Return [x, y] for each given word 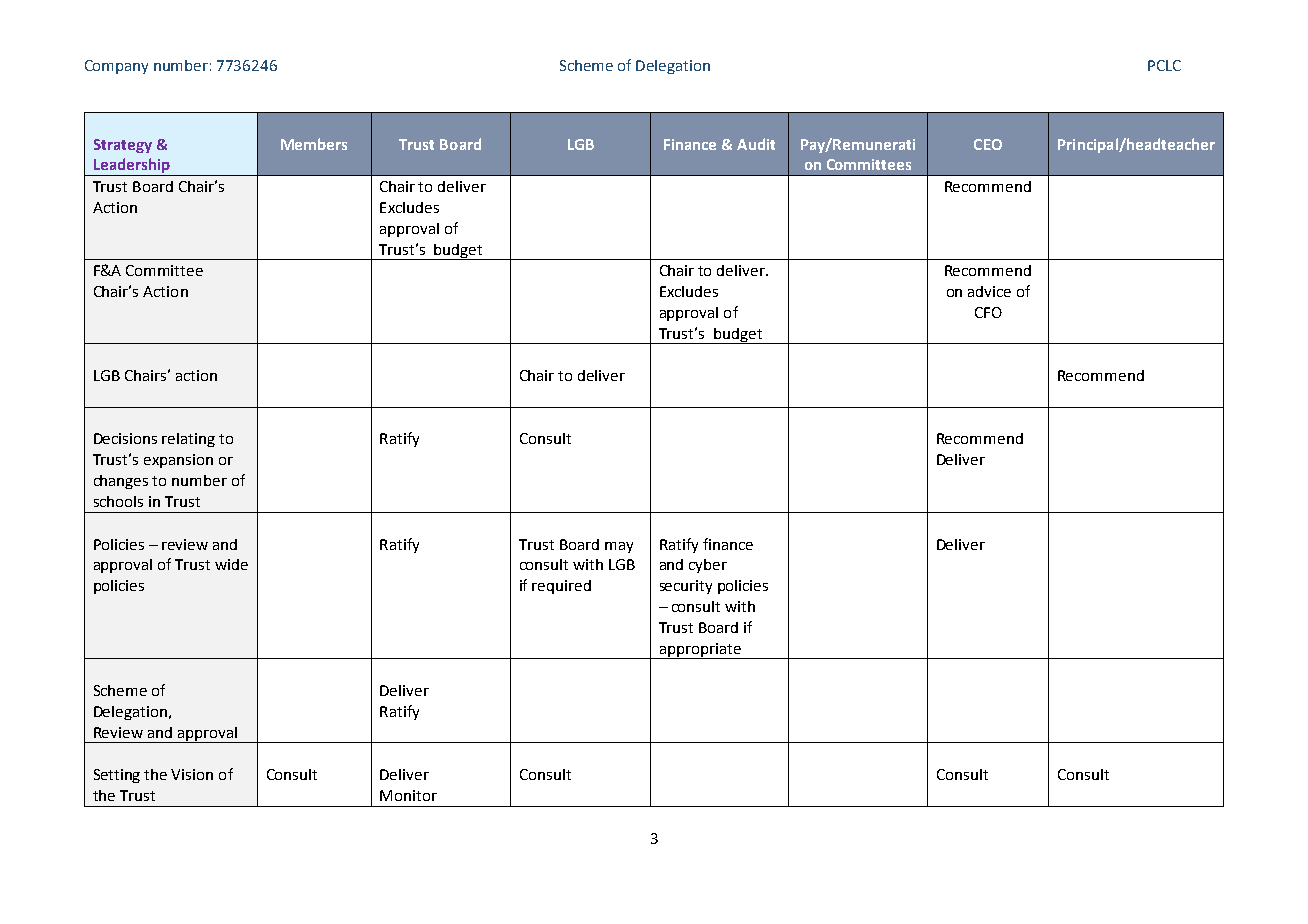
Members [314, 144]
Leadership [131, 167]
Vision [192, 774]
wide [231, 564]
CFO [988, 312]
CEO [988, 144]
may [619, 547]
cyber [708, 566]
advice [989, 291]
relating [188, 440]
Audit [756, 144]
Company [116, 67]
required [561, 587]
